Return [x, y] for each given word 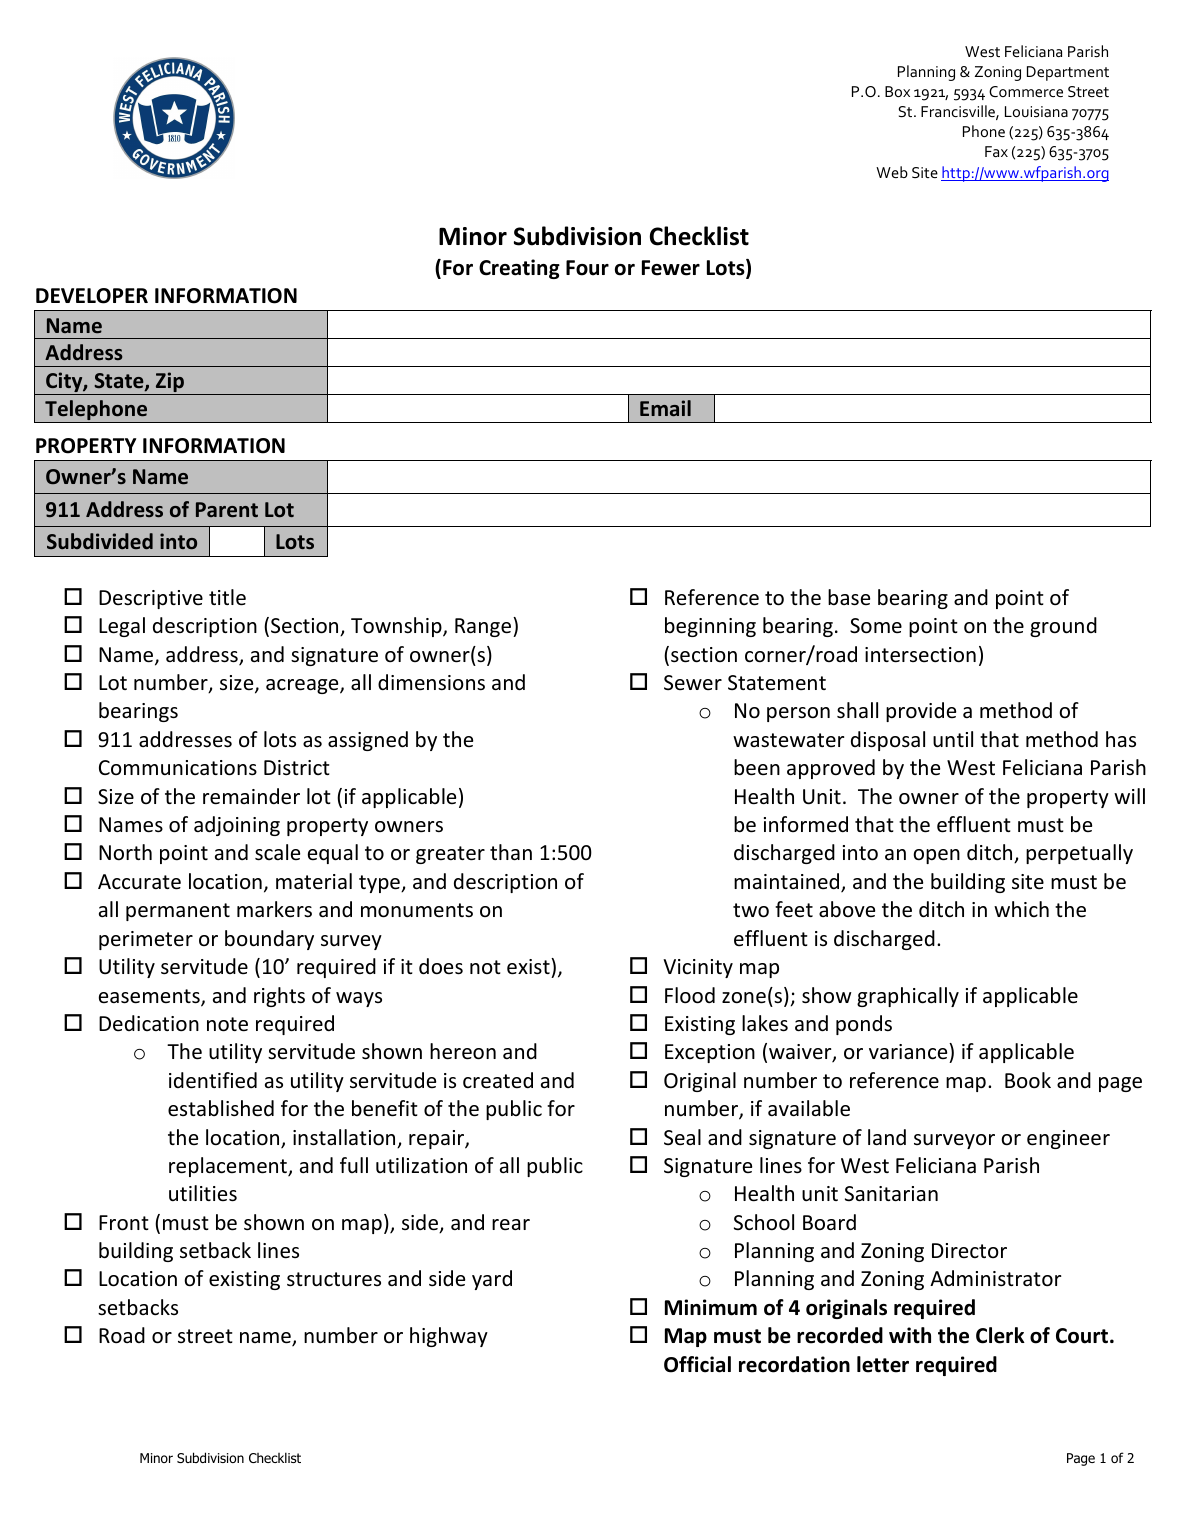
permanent [178, 912]
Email [665, 408]
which [1021, 909]
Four [587, 268]
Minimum [711, 1307]
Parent [227, 509]
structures [334, 1279]
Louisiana [1036, 111]
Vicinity [698, 968]
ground [1063, 627]
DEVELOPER [92, 296]
